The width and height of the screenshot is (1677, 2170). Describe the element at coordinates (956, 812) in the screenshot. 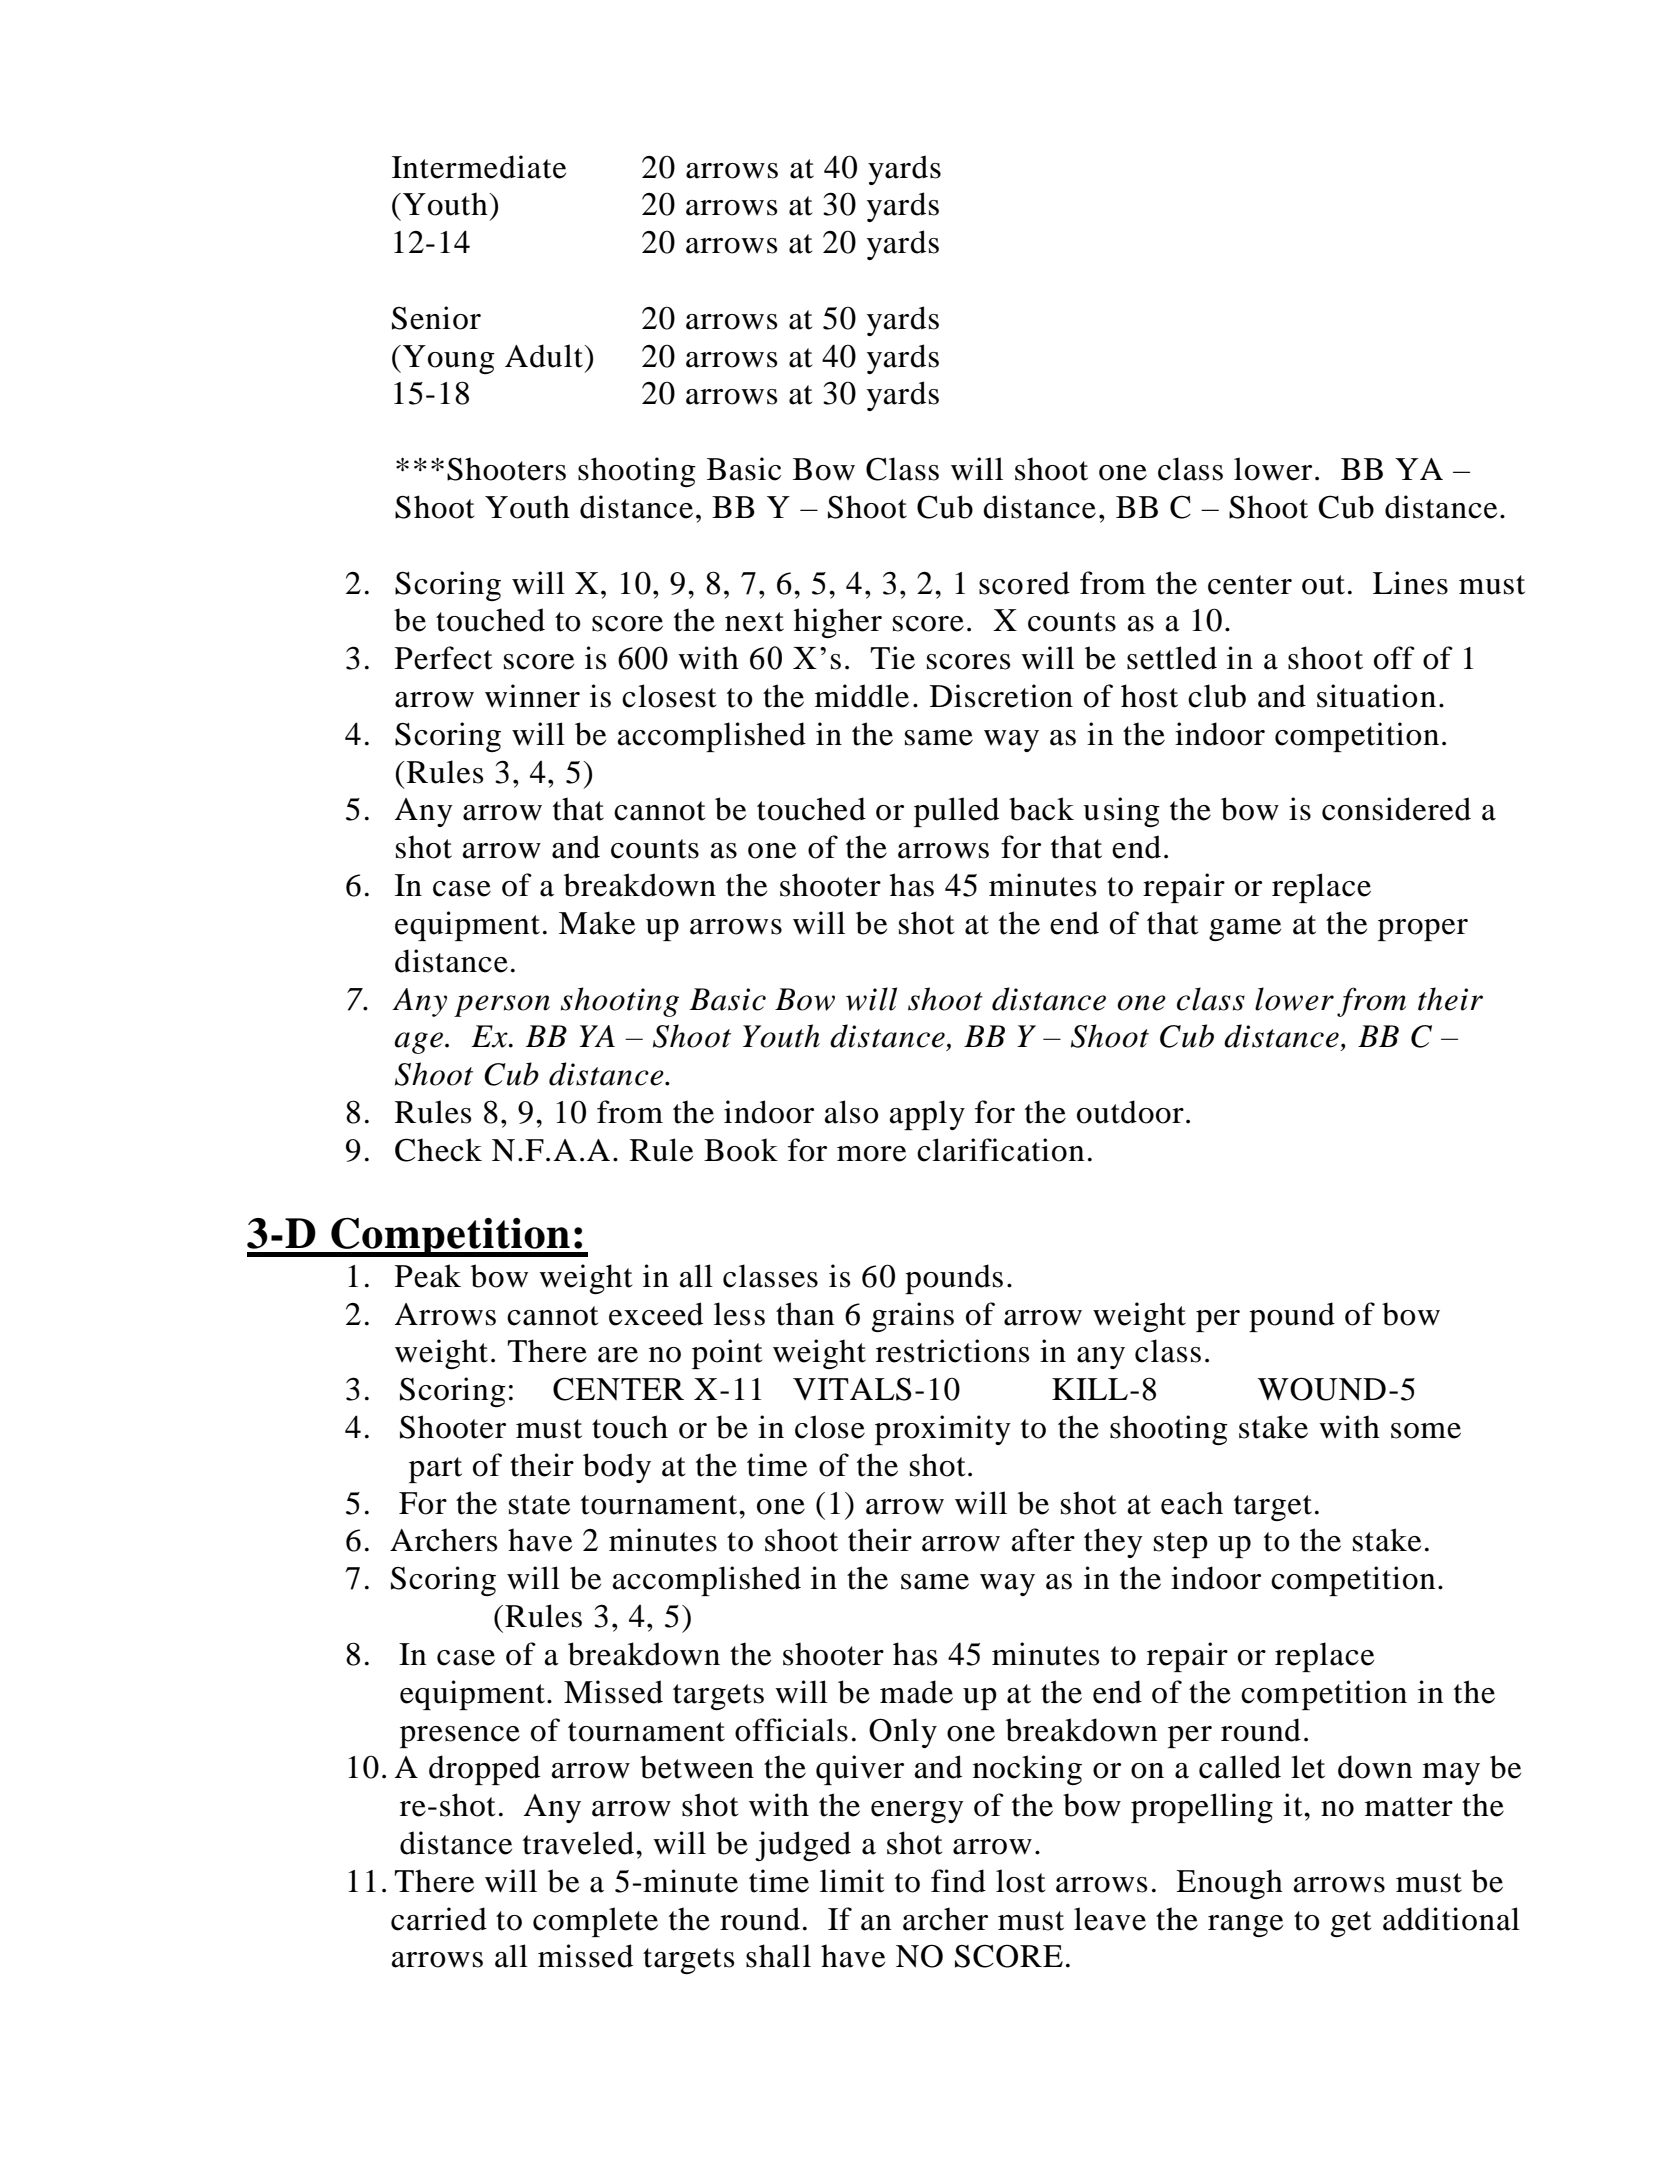

I see `pulled` at that location.
